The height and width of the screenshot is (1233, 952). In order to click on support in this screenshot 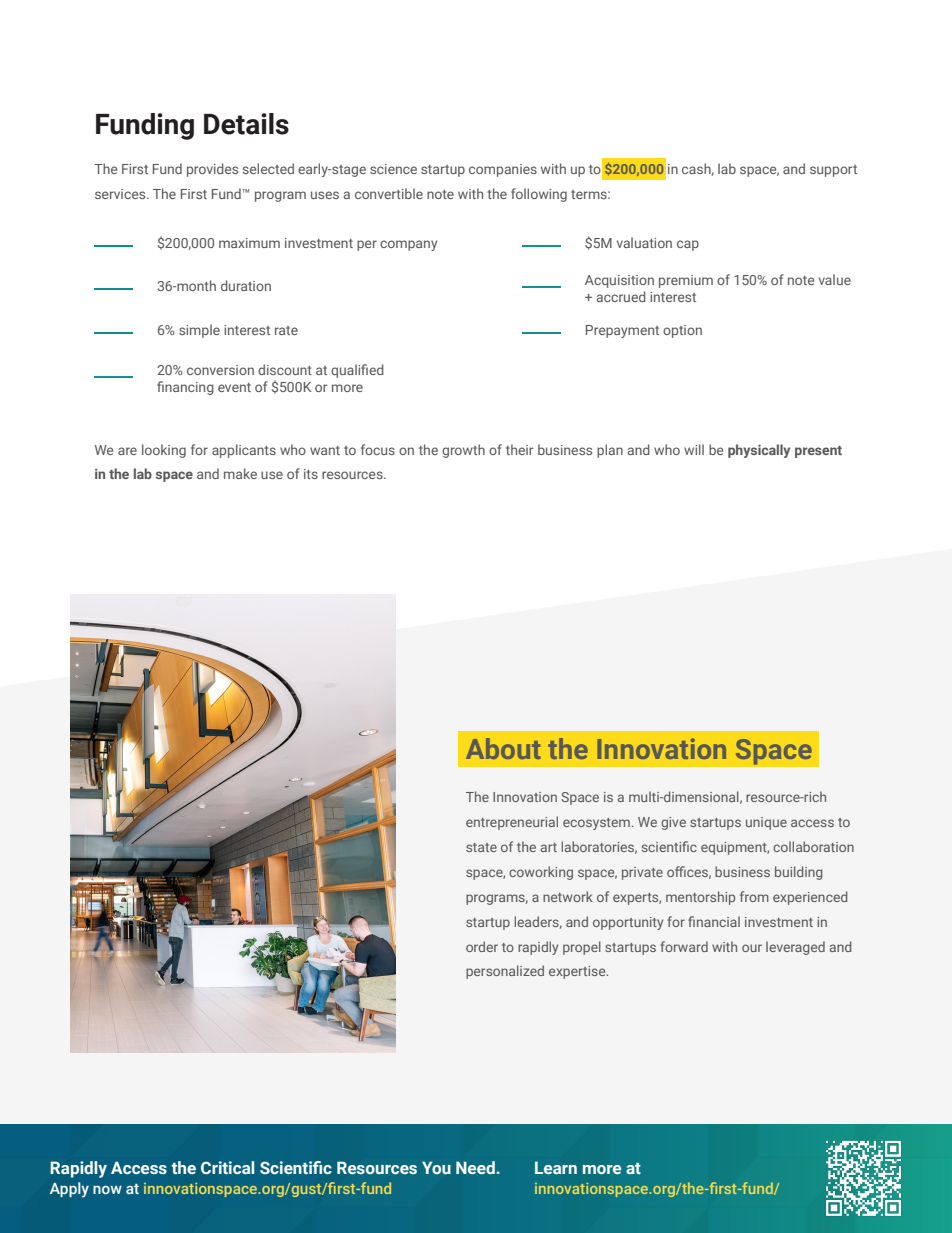, I will do `click(833, 171)`.
